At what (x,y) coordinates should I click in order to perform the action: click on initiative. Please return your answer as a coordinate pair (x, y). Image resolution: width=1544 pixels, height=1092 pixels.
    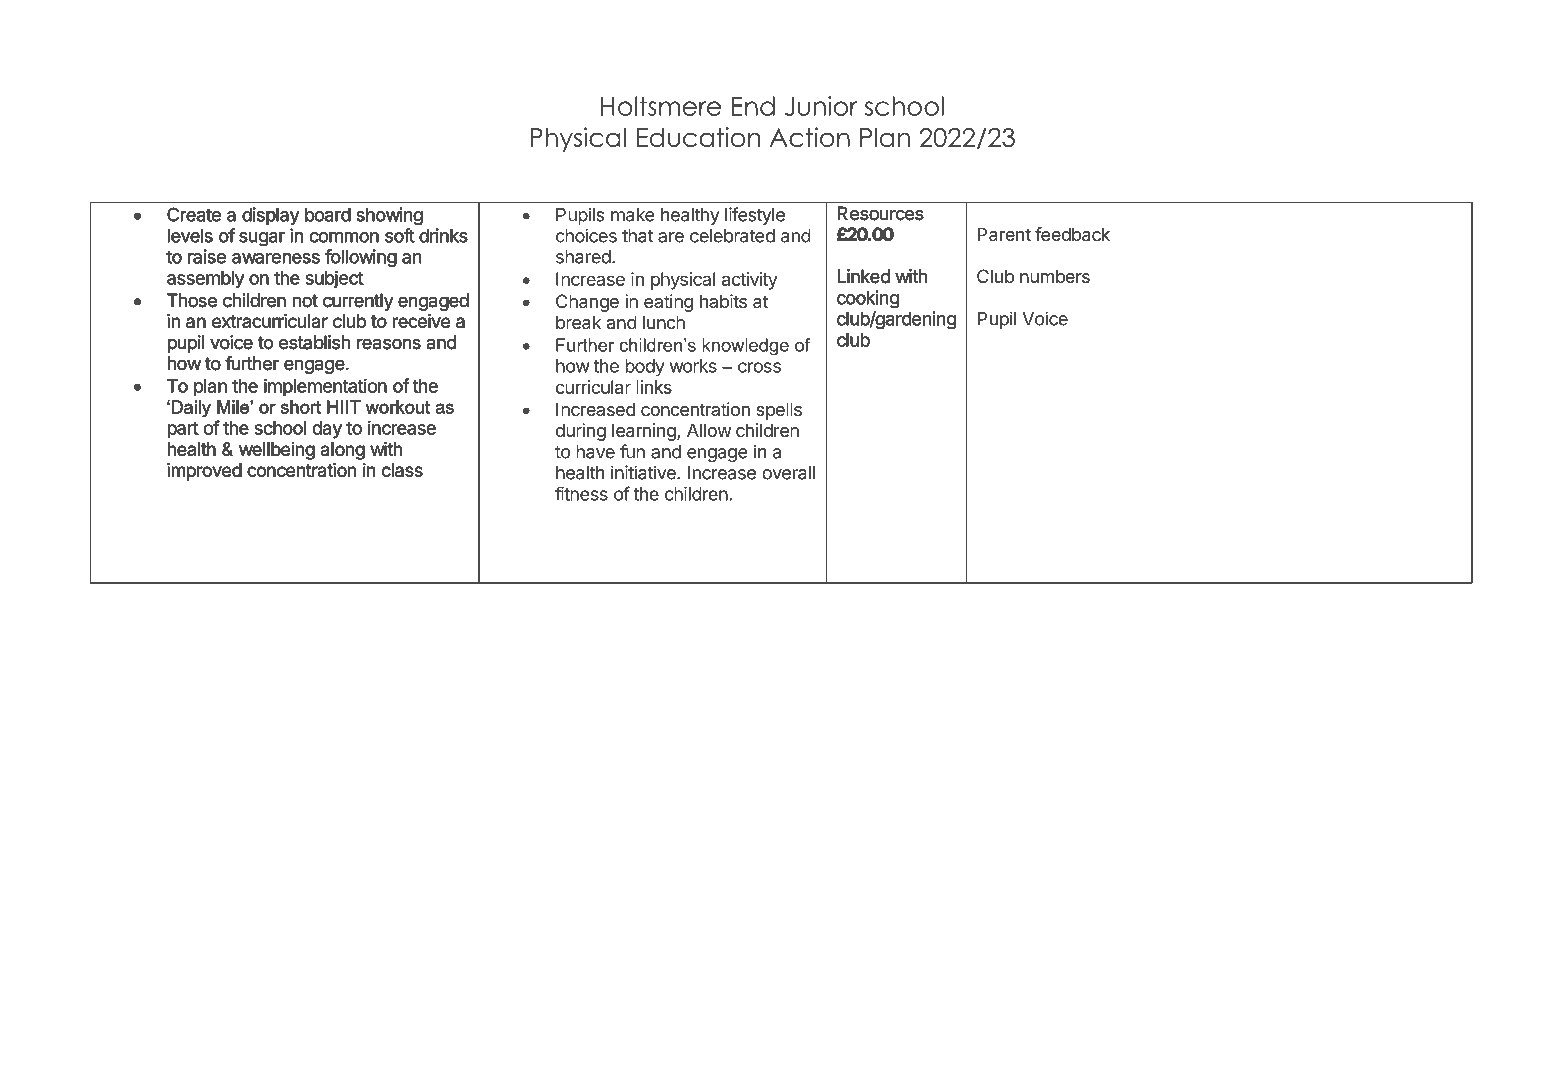
    Looking at the image, I should click on (644, 472).
